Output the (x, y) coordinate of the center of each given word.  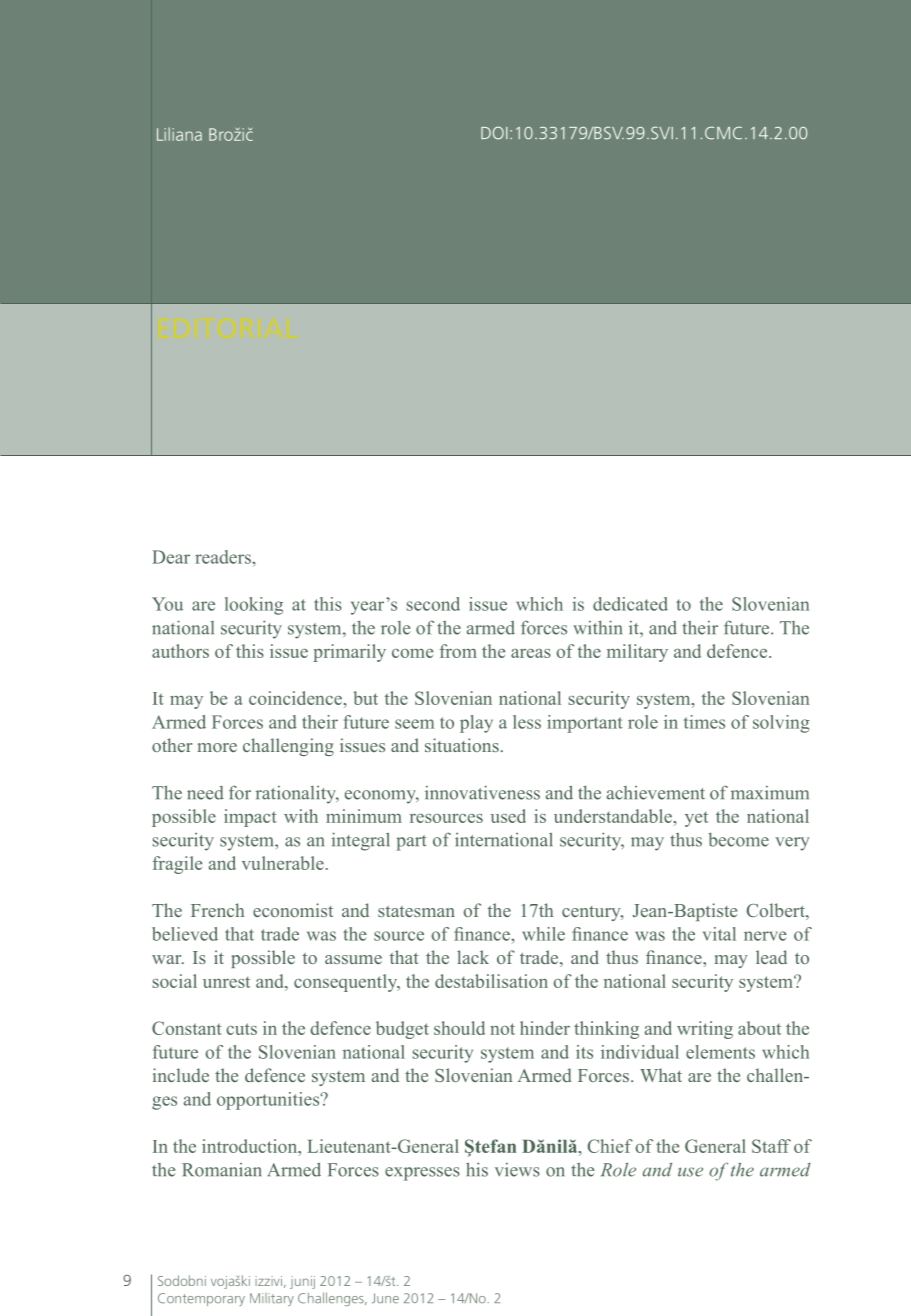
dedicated (630, 604)
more (217, 747)
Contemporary (201, 1299)
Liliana (179, 134)
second (433, 604)
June (385, 1298)
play (476, 724)
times (704, 722)
